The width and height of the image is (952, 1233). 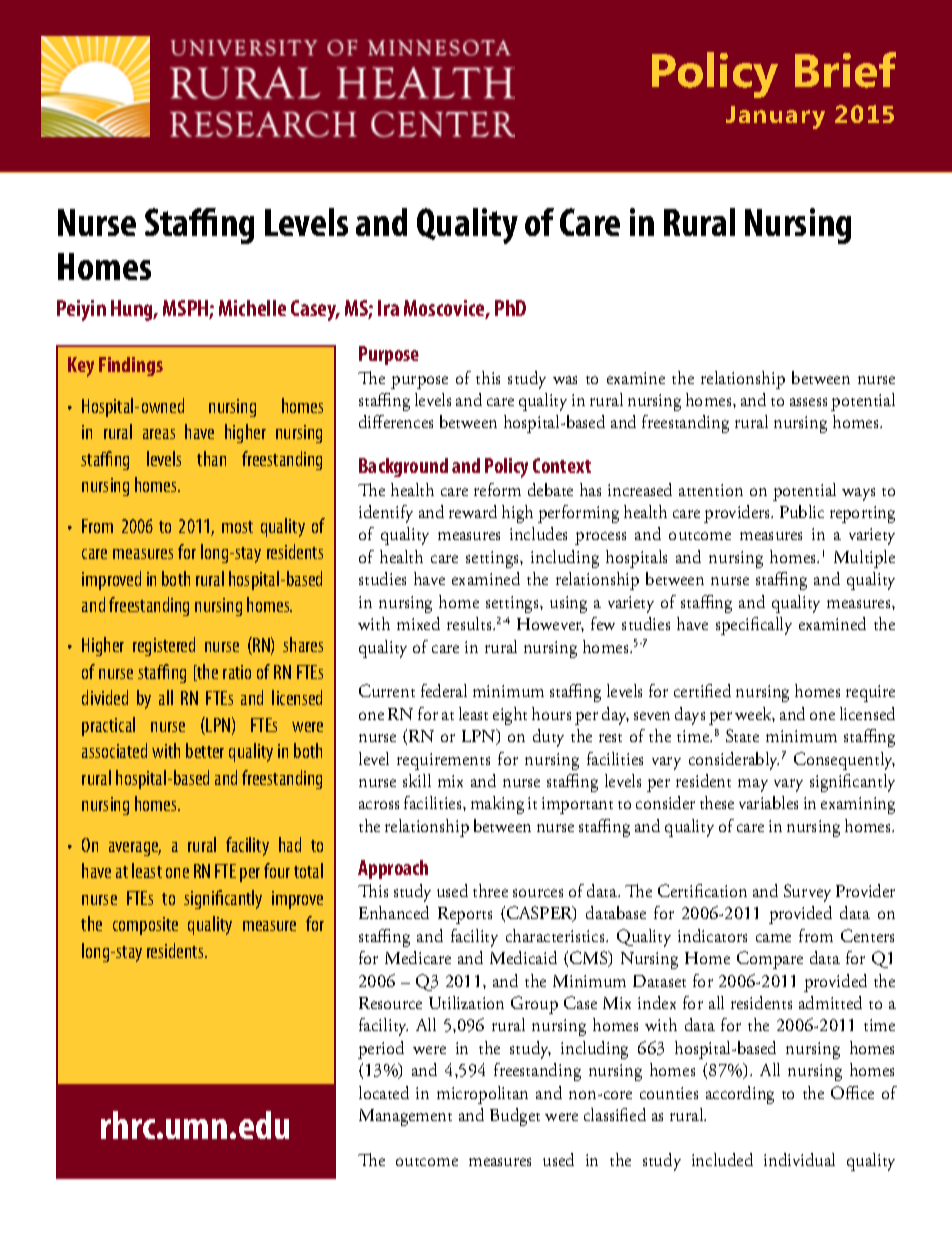 I want to click on Brief, so click(x=845, y=70).
